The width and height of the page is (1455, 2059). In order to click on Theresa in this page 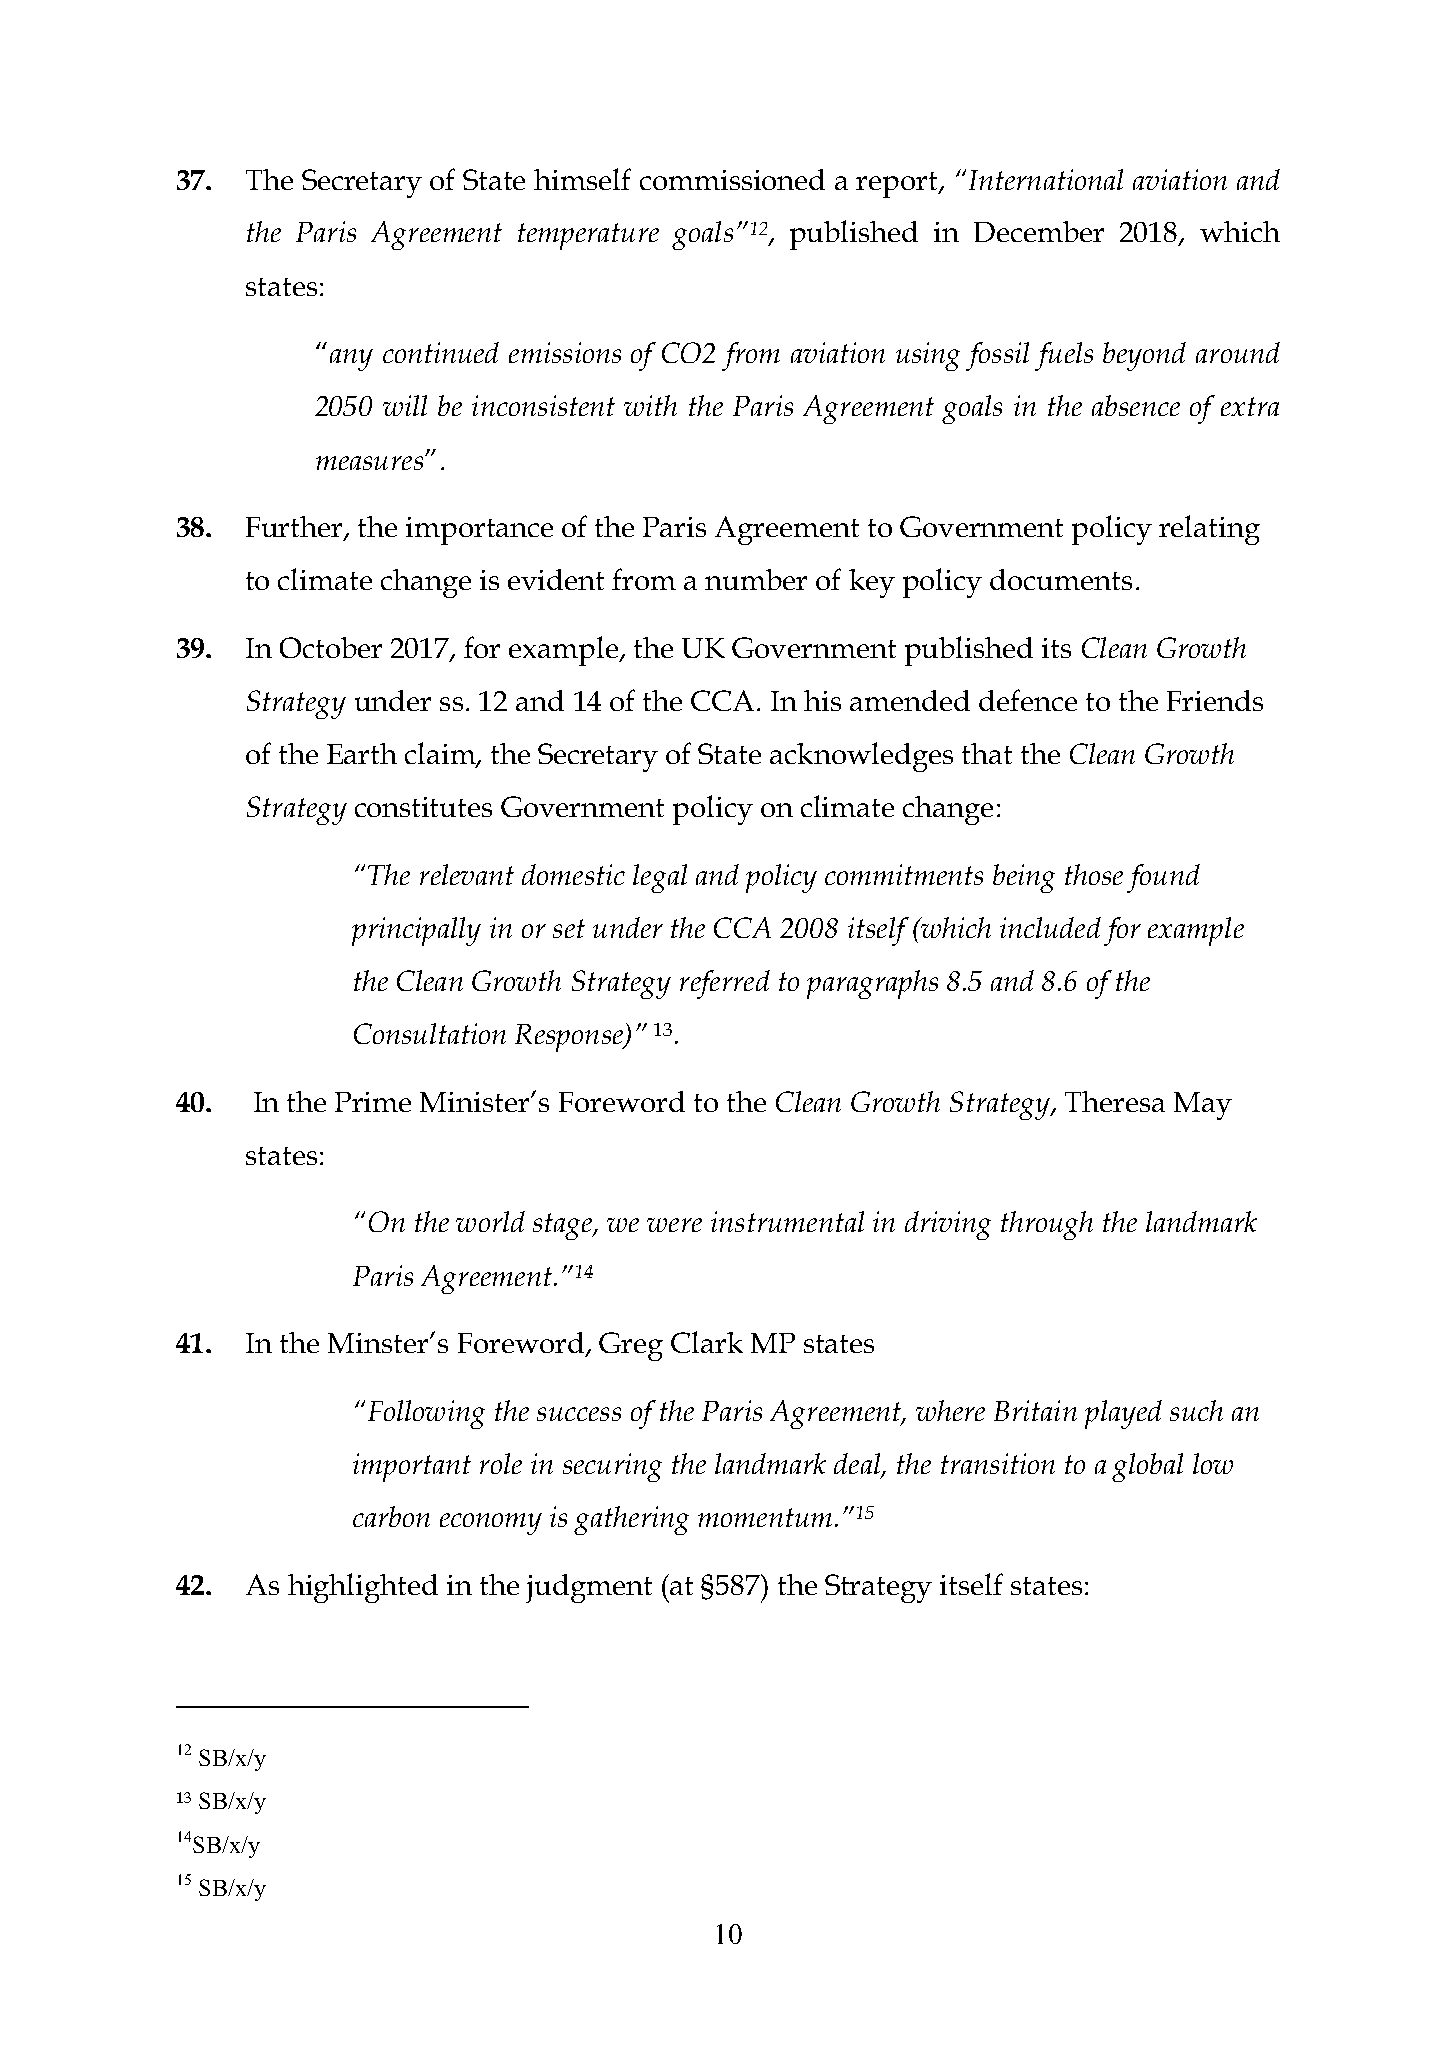, I will do `click(1115, 1101)`.
